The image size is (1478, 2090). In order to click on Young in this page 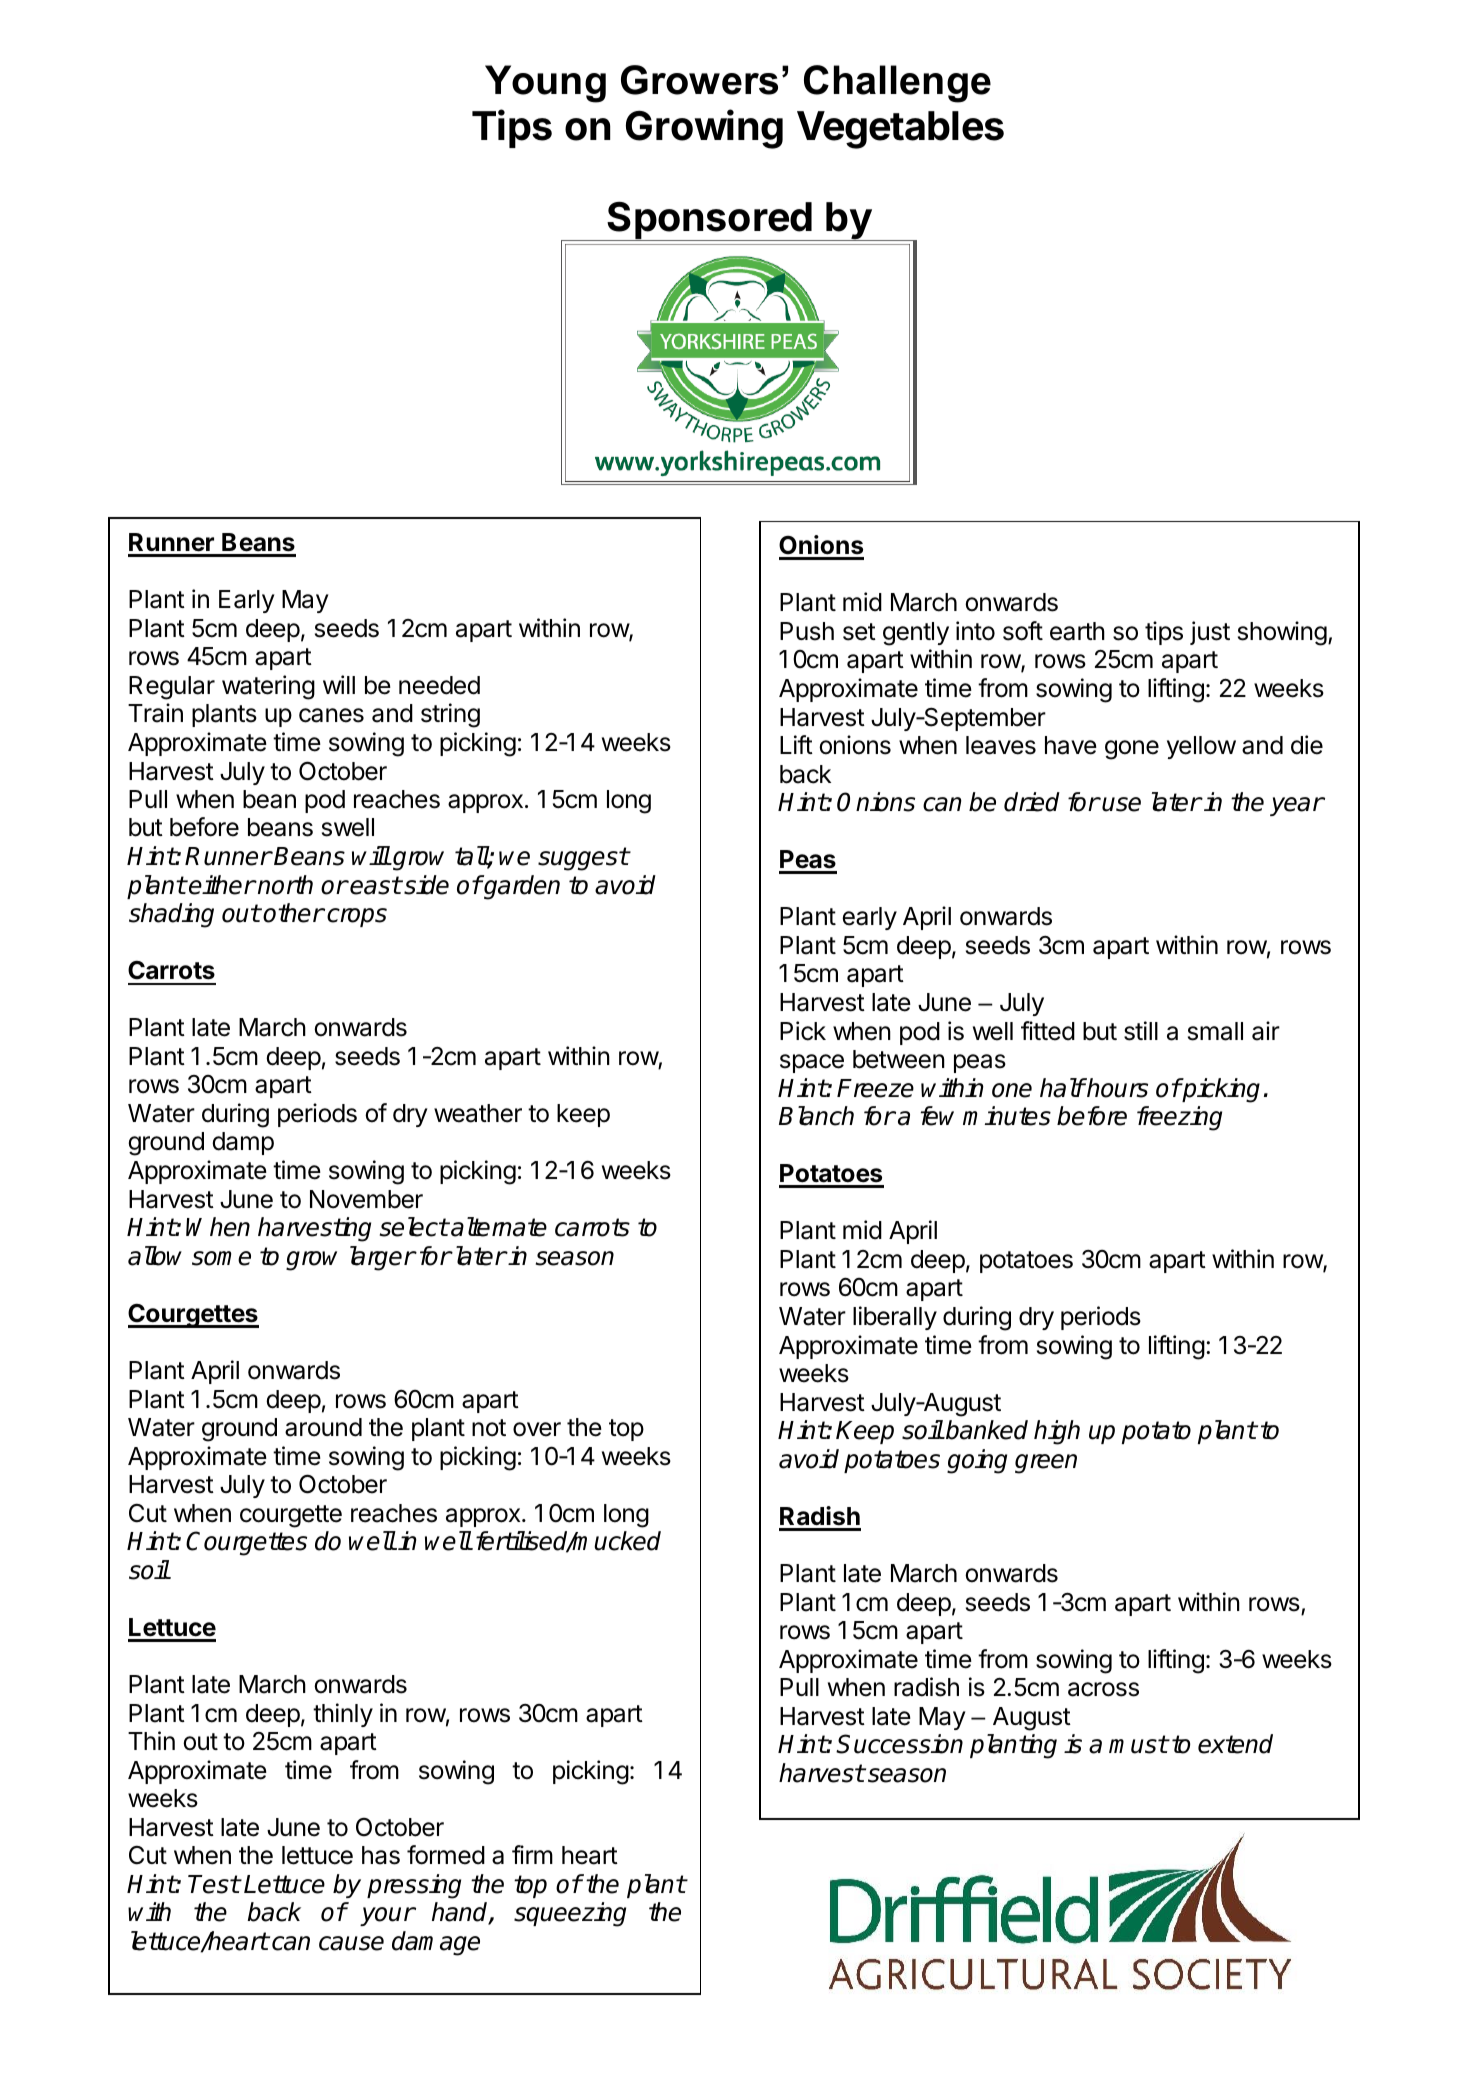, I will do `click(545, 84)`.
